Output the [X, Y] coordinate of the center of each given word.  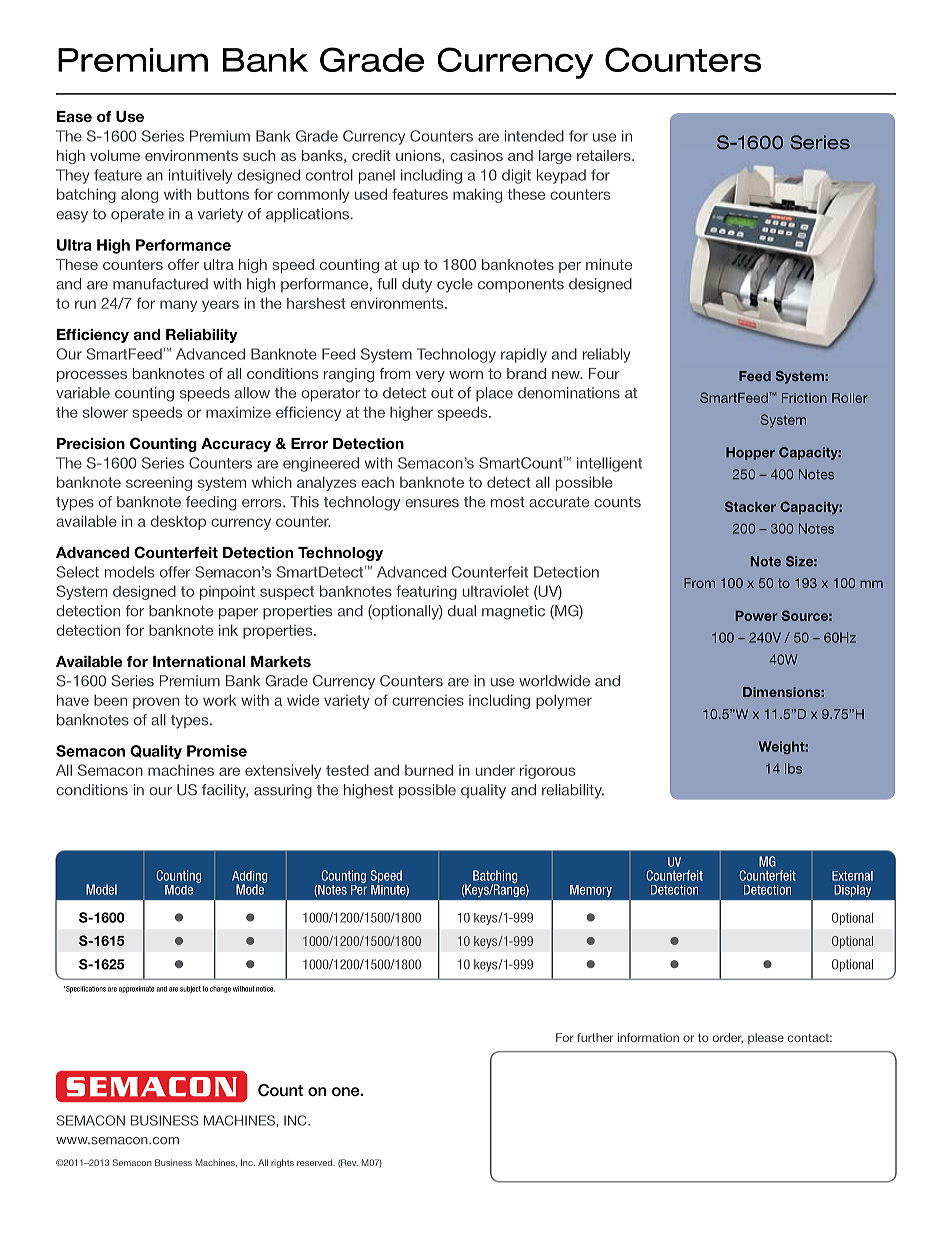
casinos [476, 155]
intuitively [200, 176]
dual [462, 611]
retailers [605, 155]
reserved [316, 1162]
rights [282, 1163]
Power [757, 616]
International [199, 661]
